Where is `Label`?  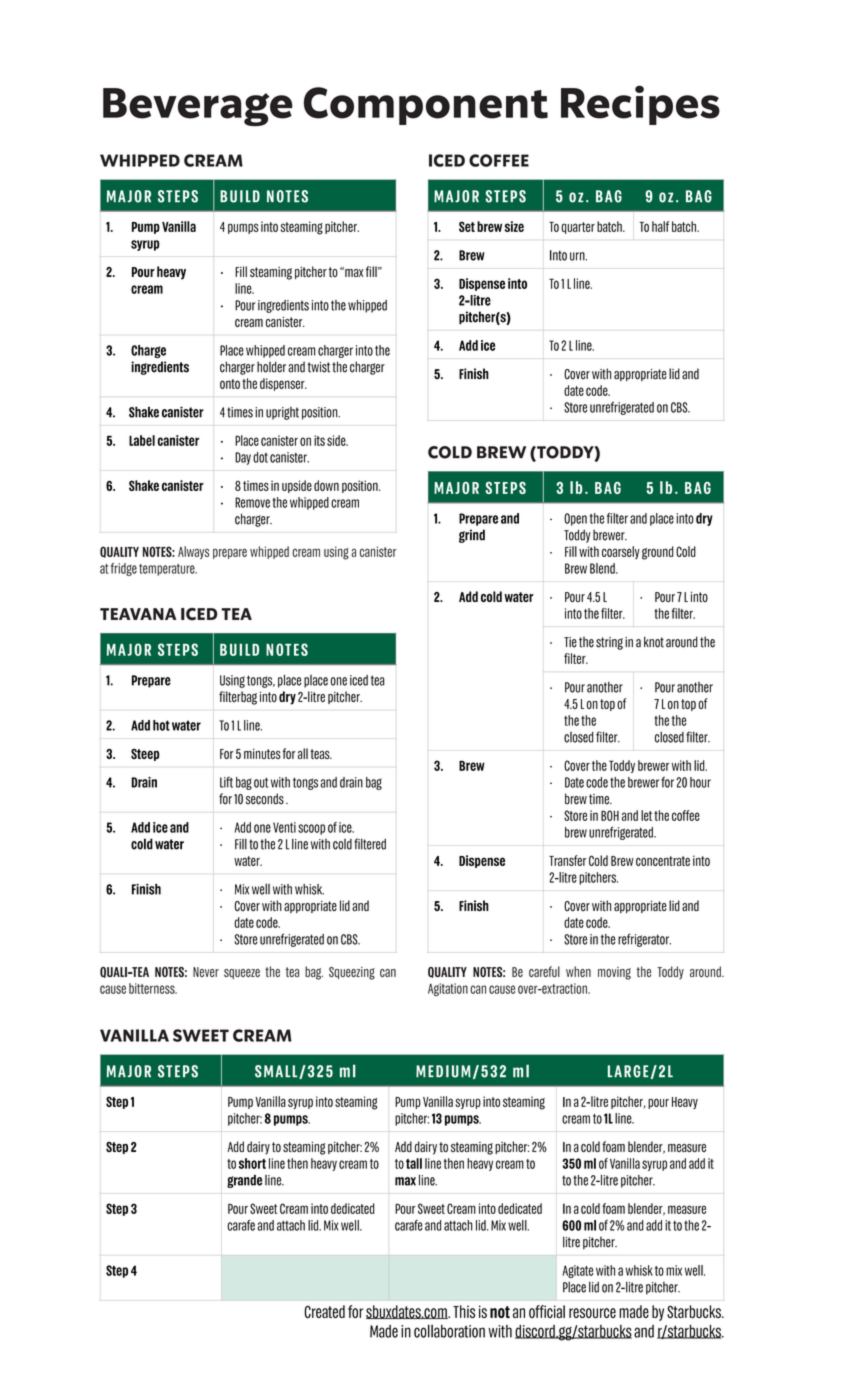
Label is located at coordinates (142, 440).
